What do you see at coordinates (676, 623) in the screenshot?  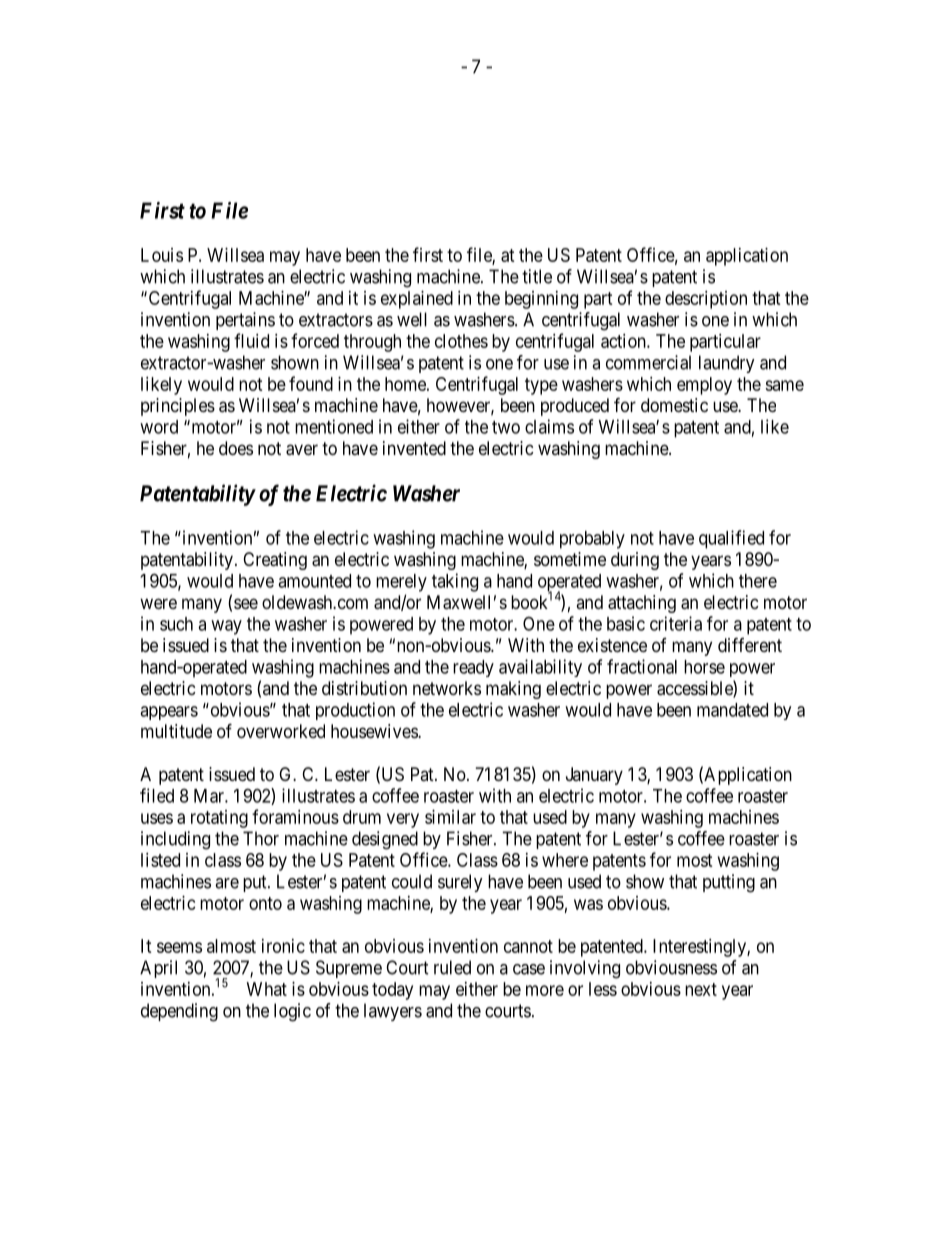 I see `criteria` at bounding box center [676, 623].
